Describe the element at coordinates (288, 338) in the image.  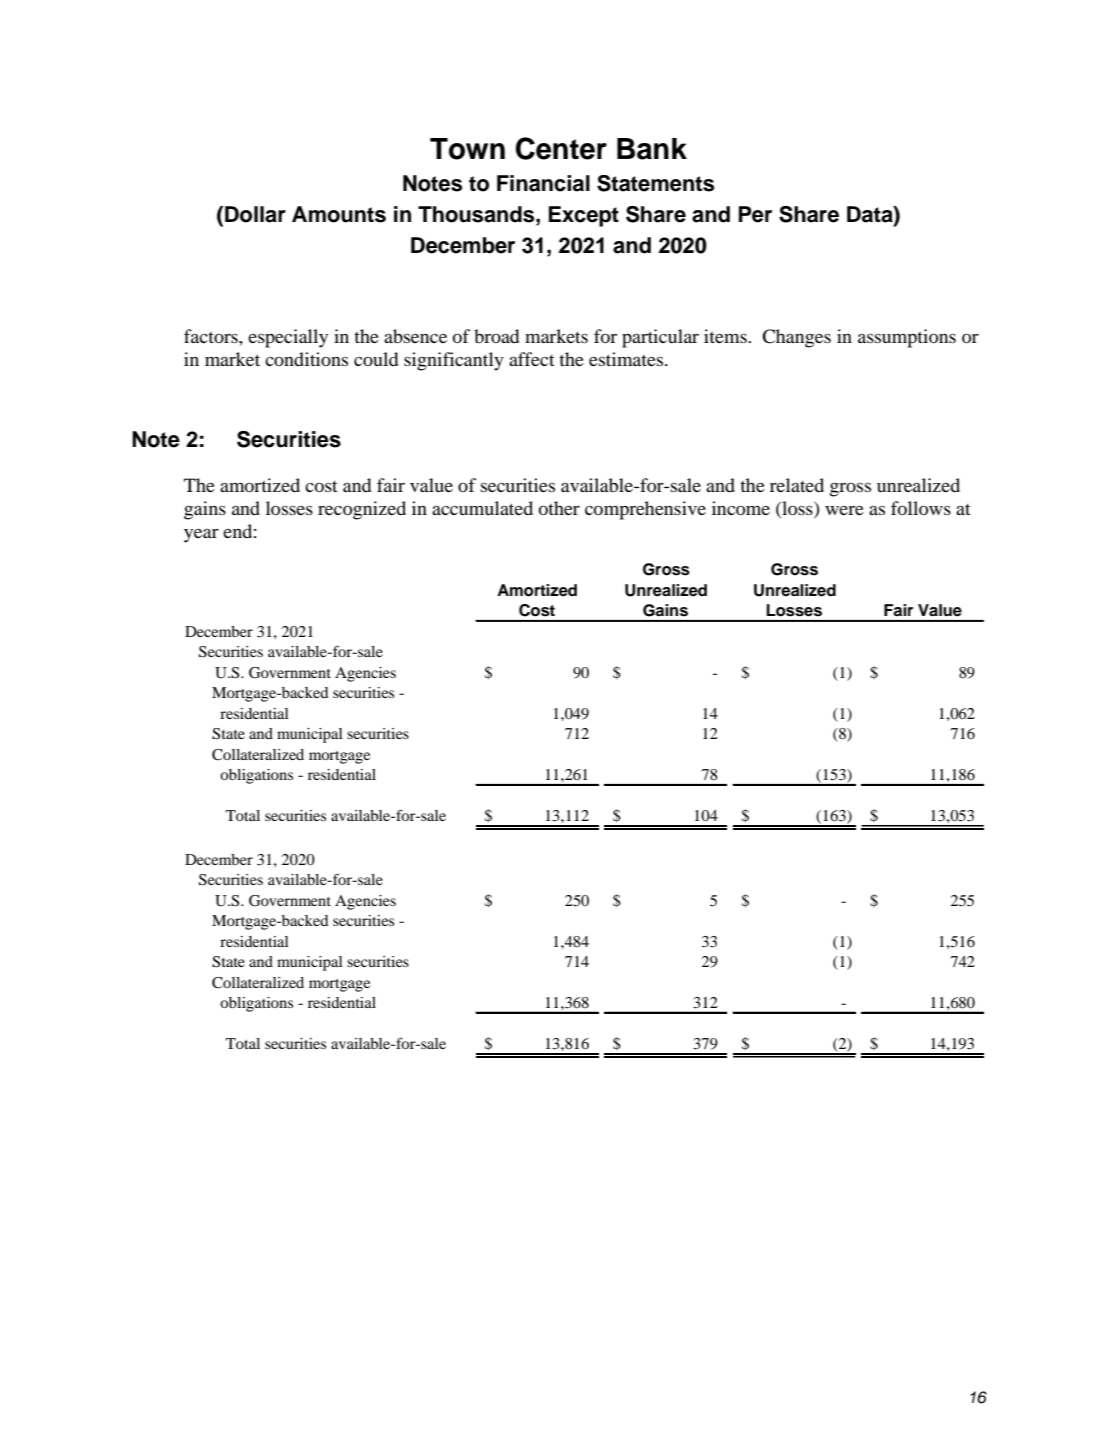
I see `especially` at that location.
